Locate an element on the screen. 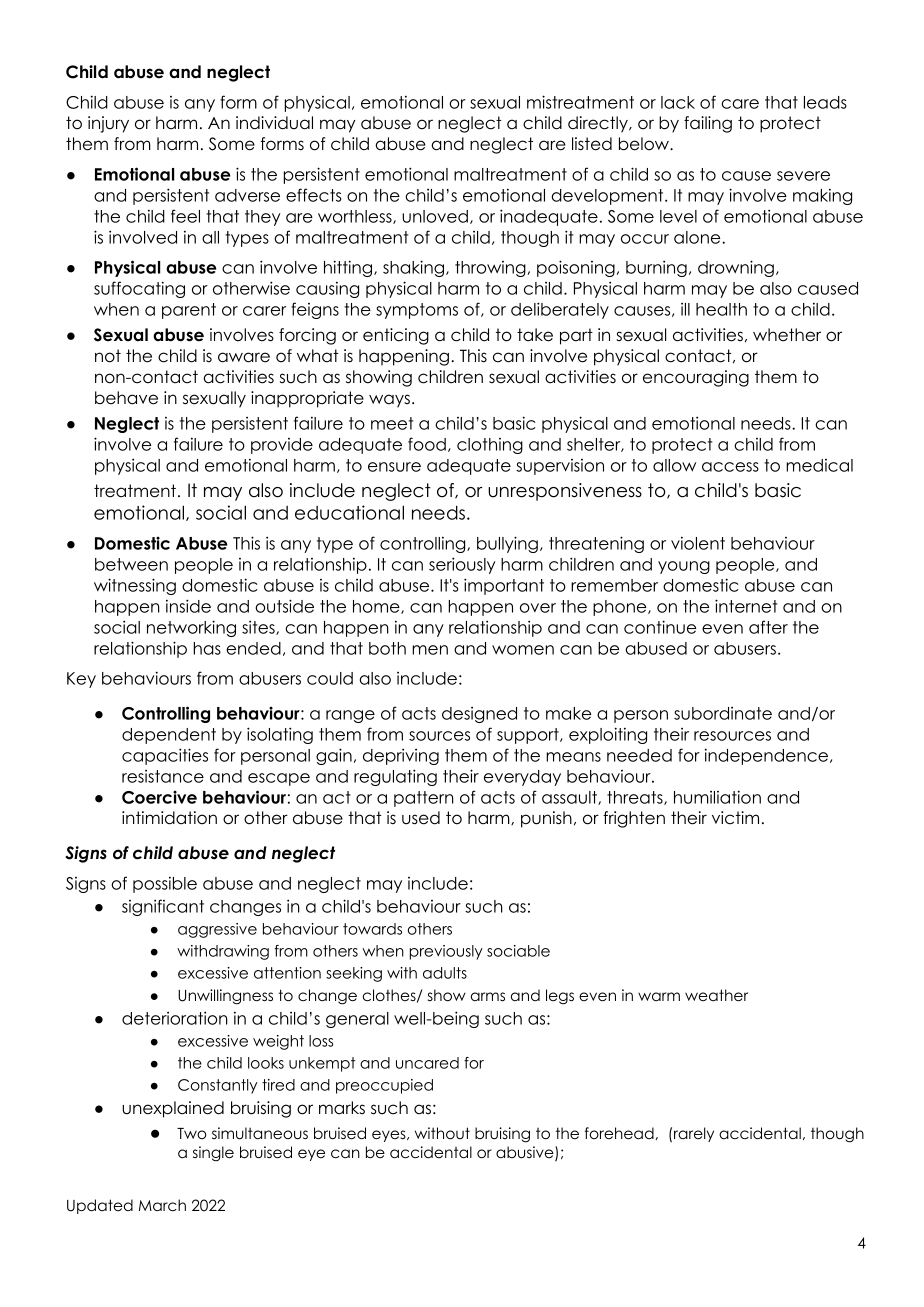  both is located at coordinates (387, 648).
